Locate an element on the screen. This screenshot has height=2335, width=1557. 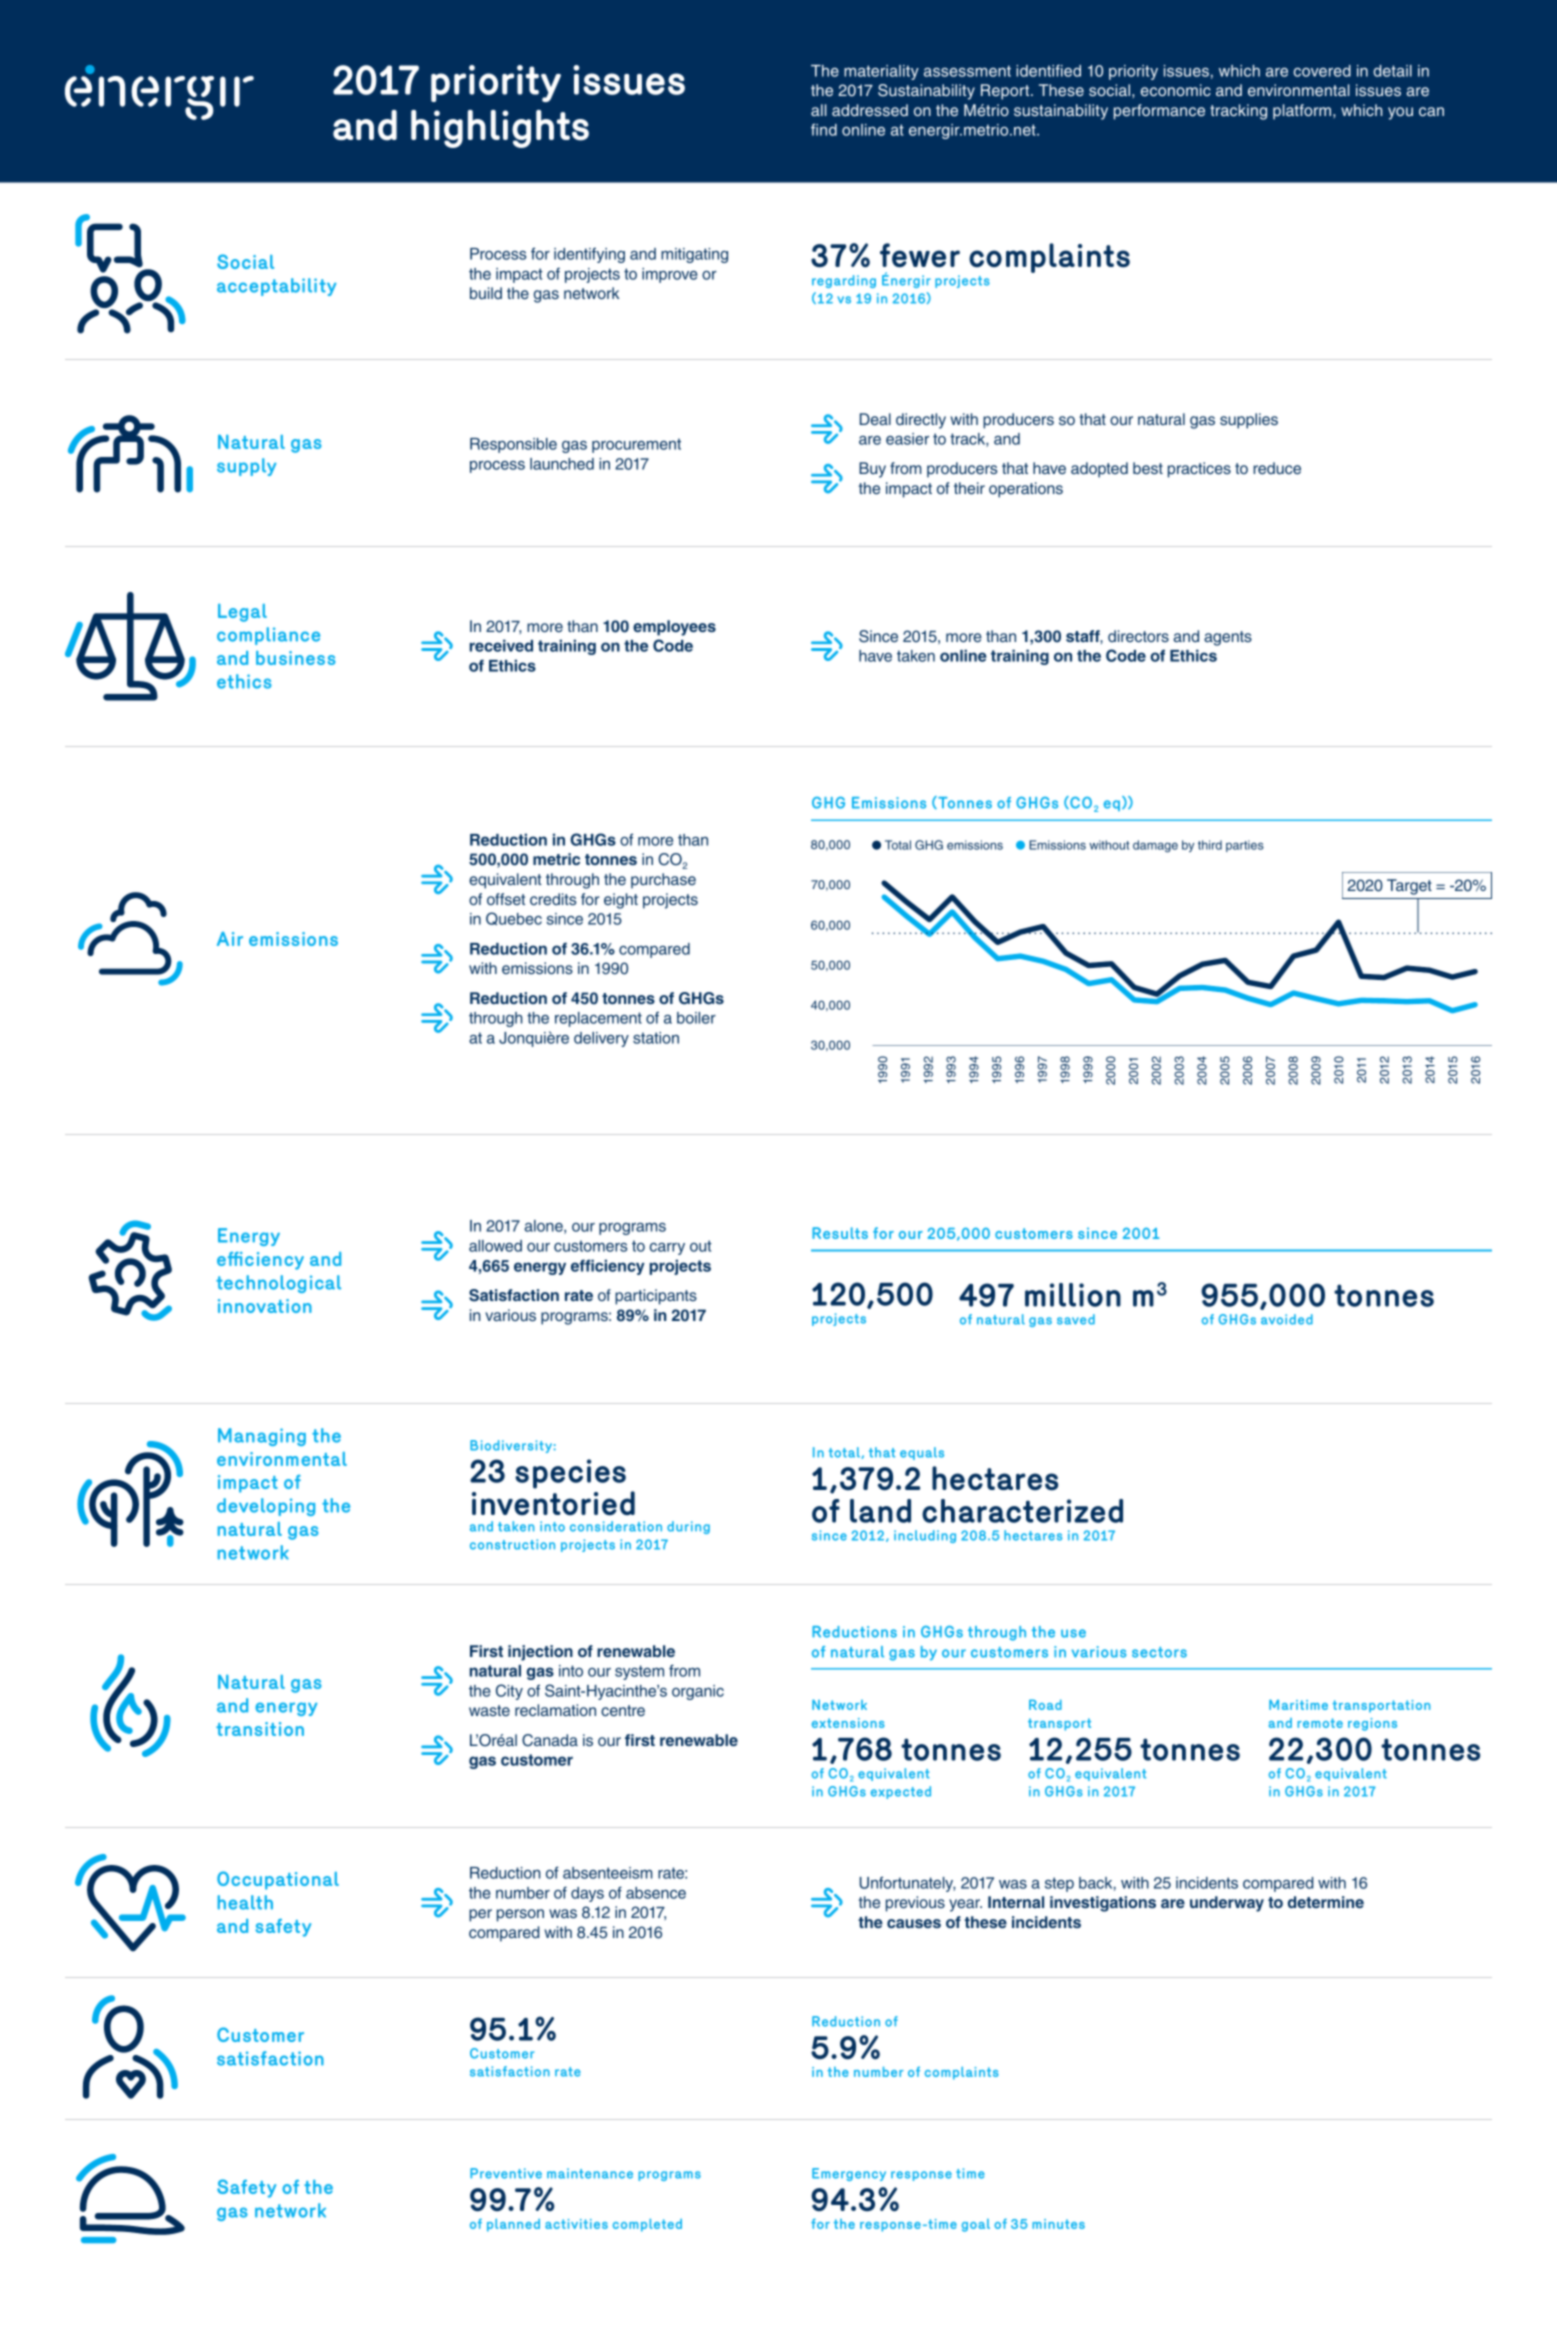
Emergency is located at coordinates (849, 2174).
